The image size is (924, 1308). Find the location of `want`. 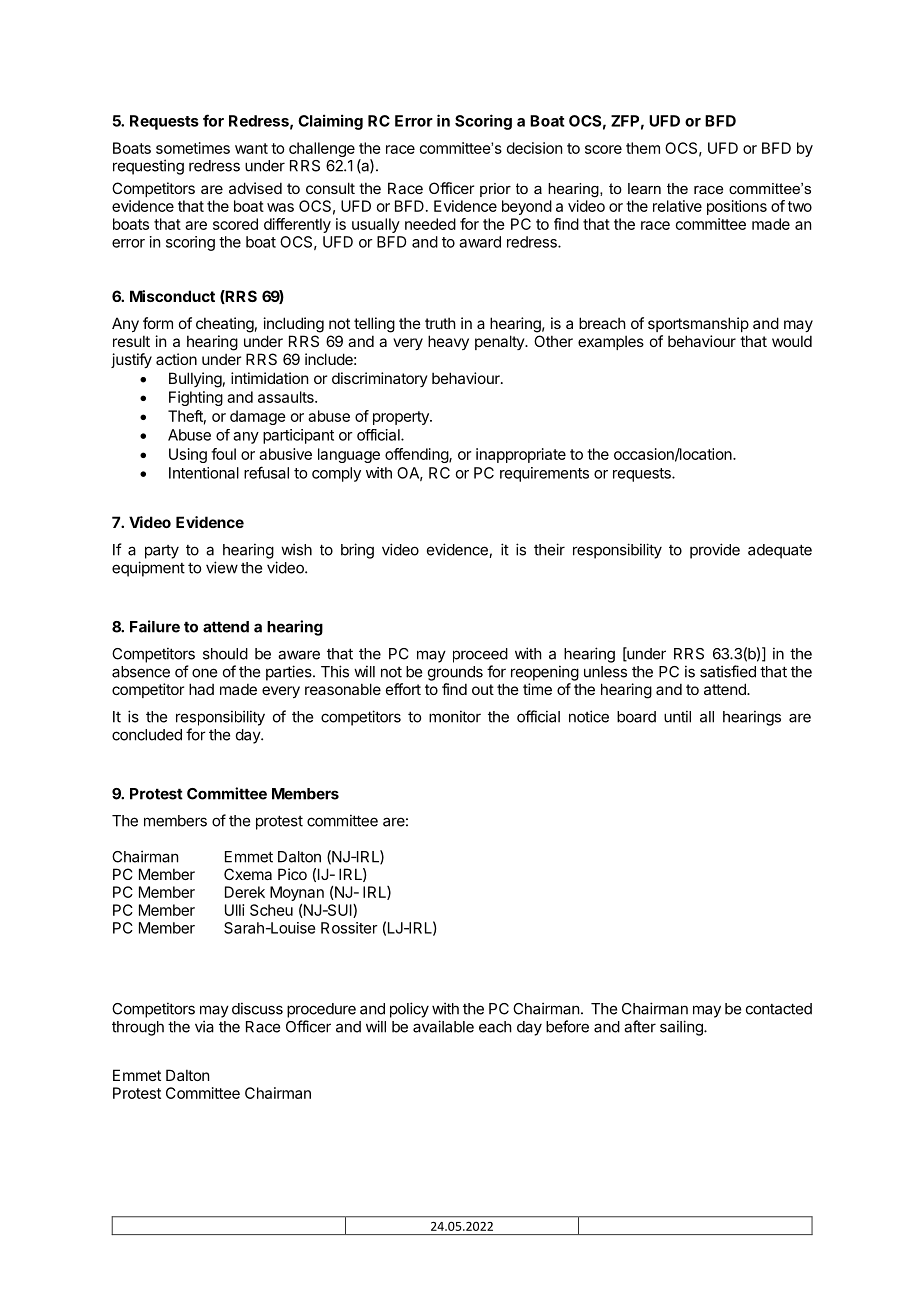

want is located at coordinates (251, 148).
